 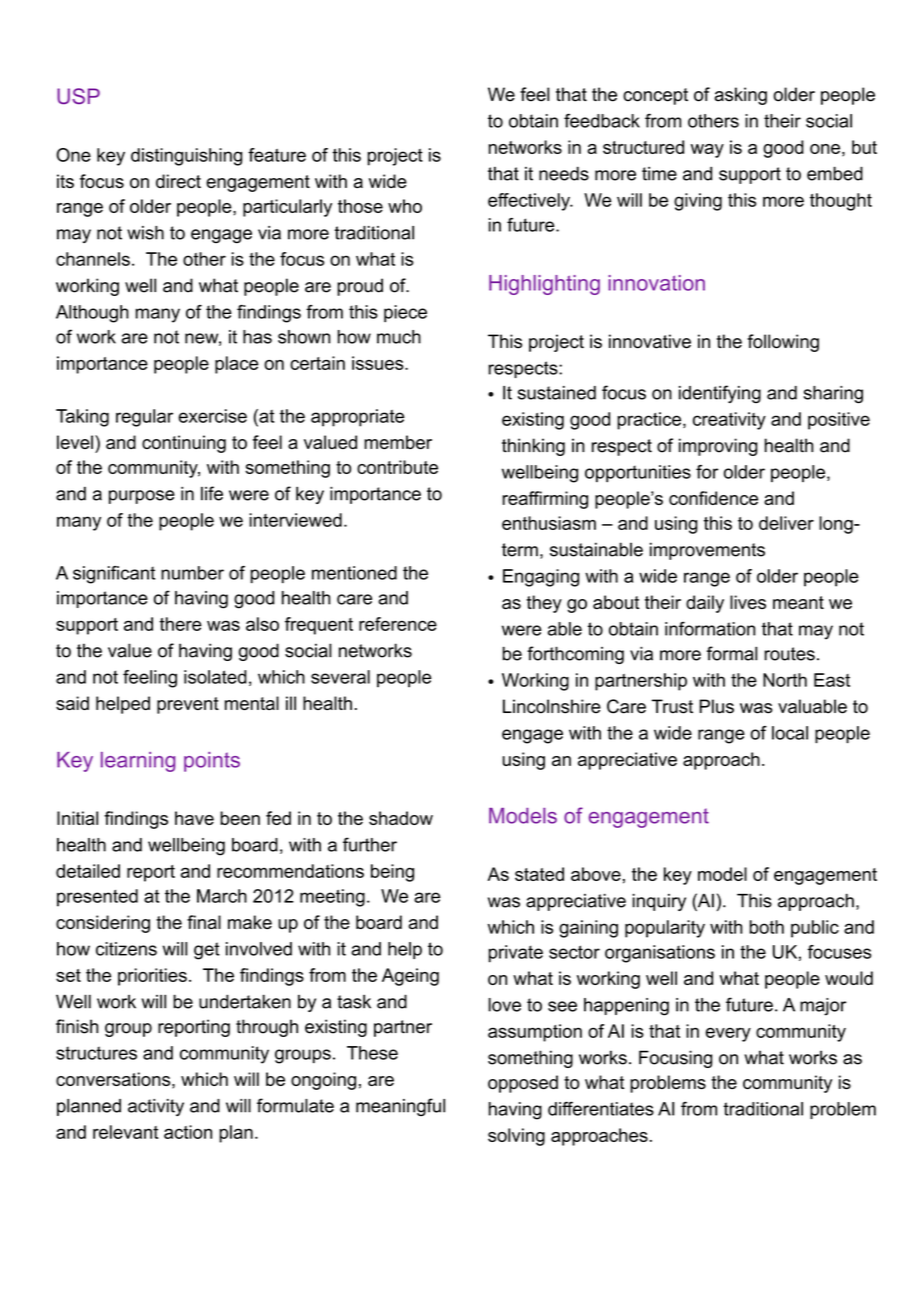 What do you see at coordinates (748, 602) in the image?
I see `lives` at bounding box center [748, 602].
